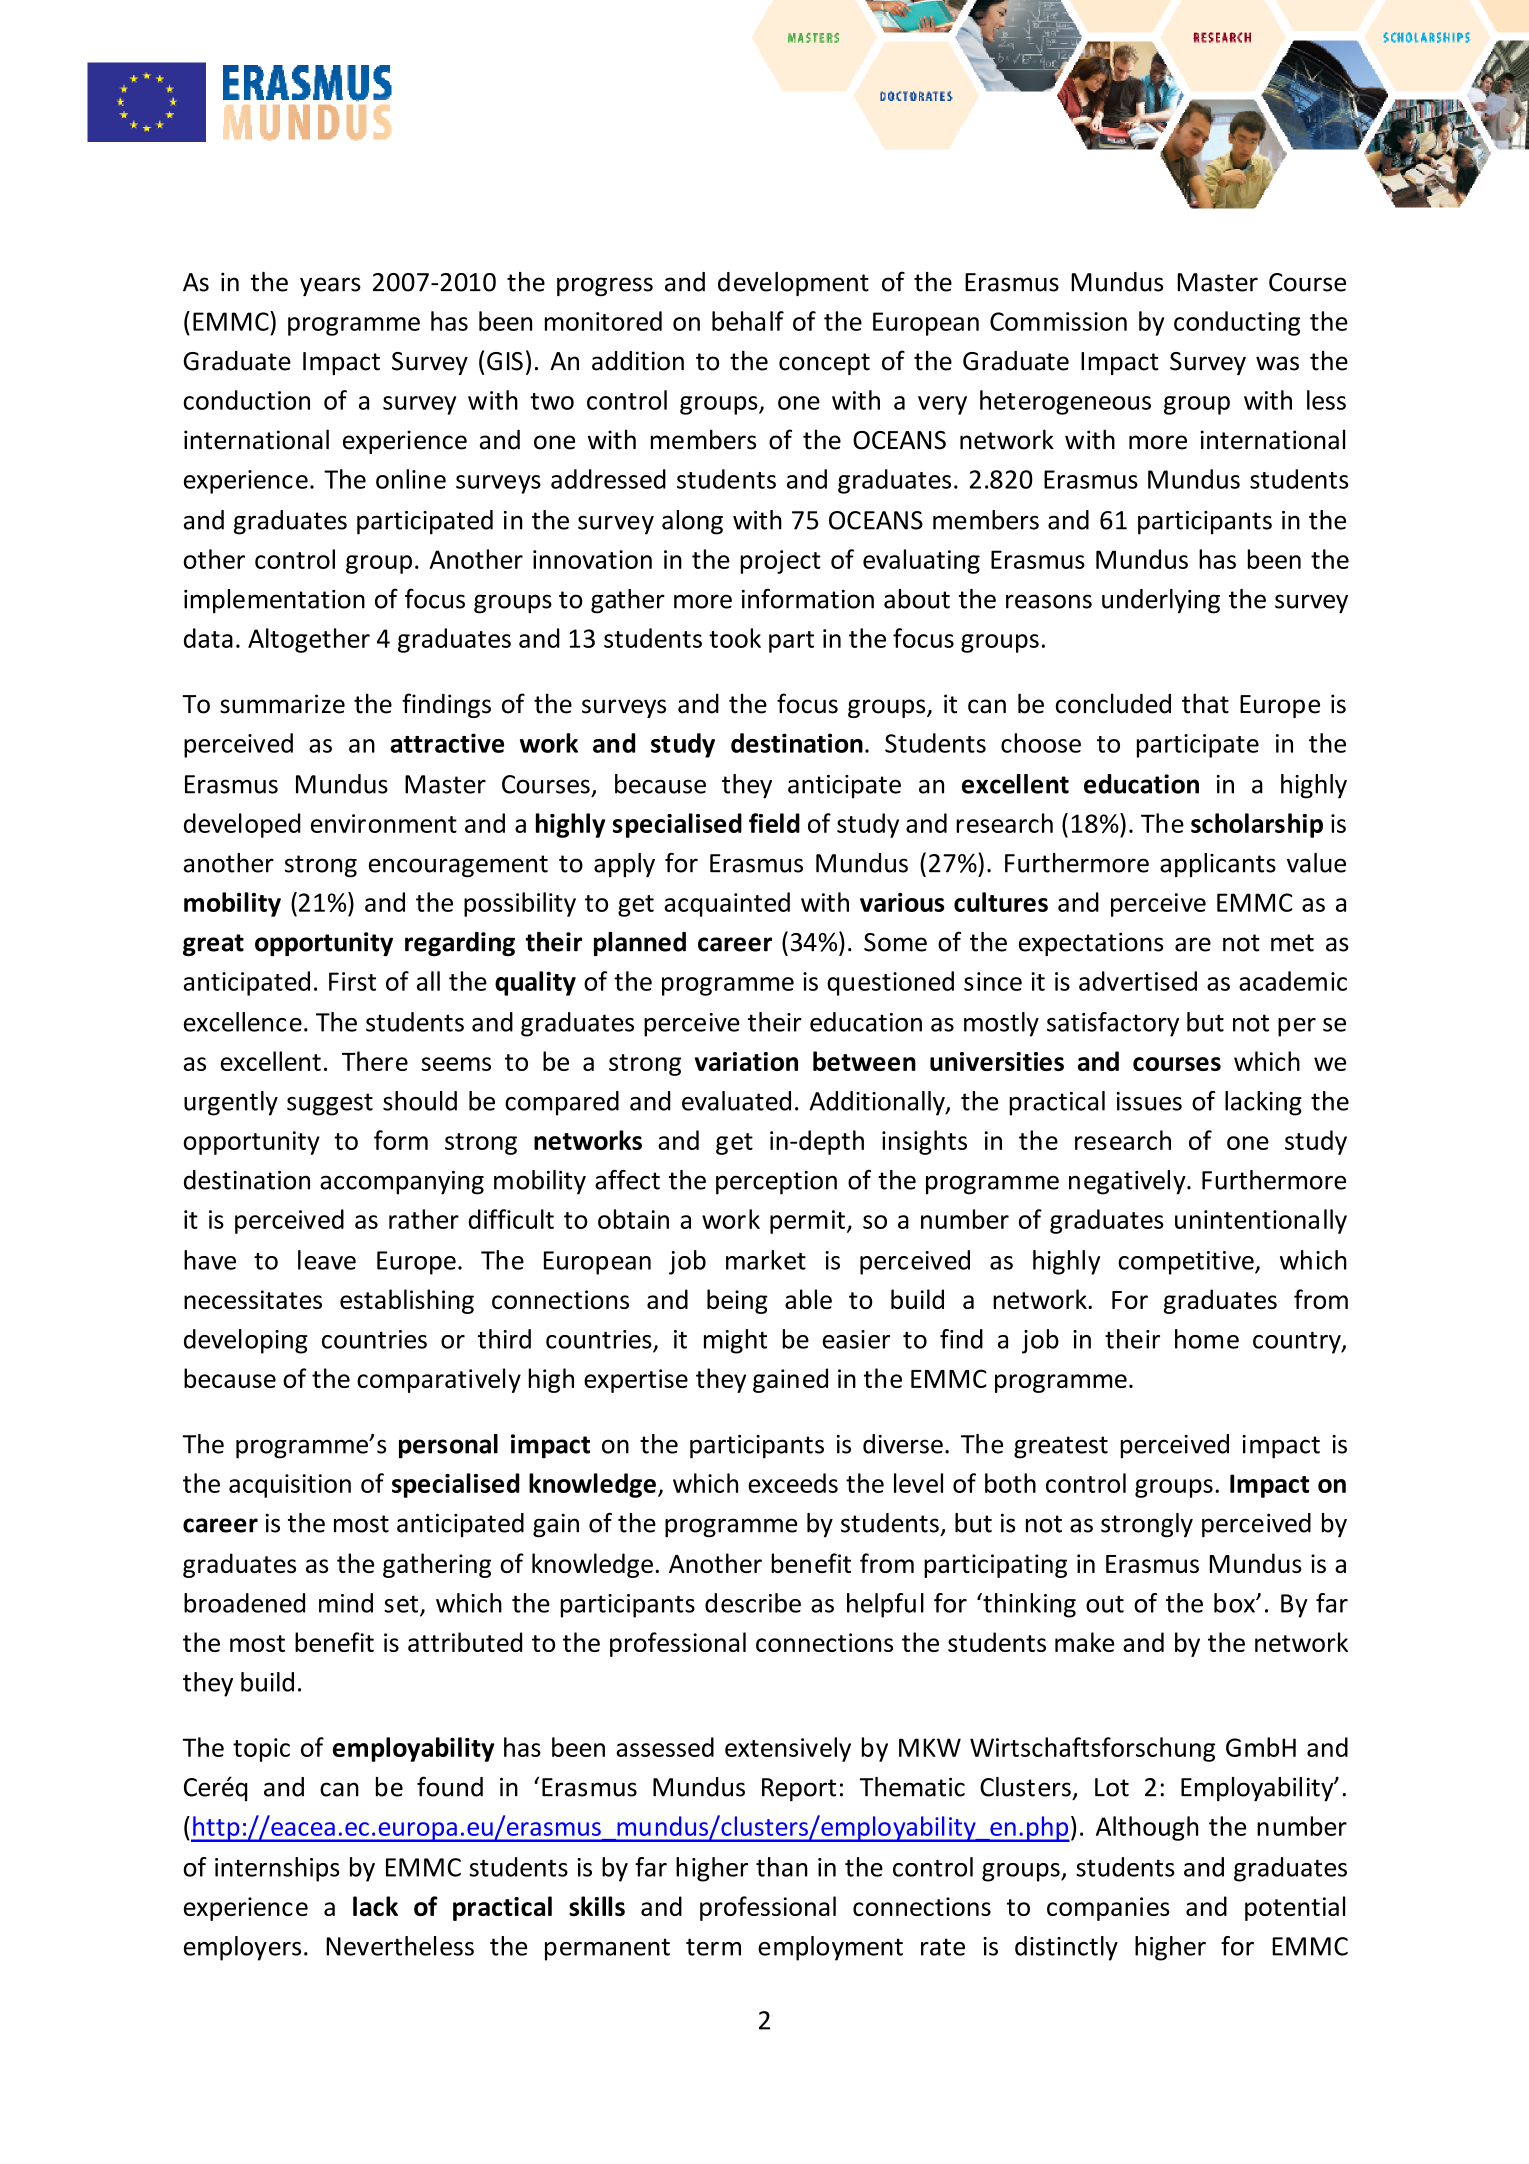 The image size is (1529, 2164). Describe the element at coordinates (782, 1867) in the screenshot. I see `than` at that location.
